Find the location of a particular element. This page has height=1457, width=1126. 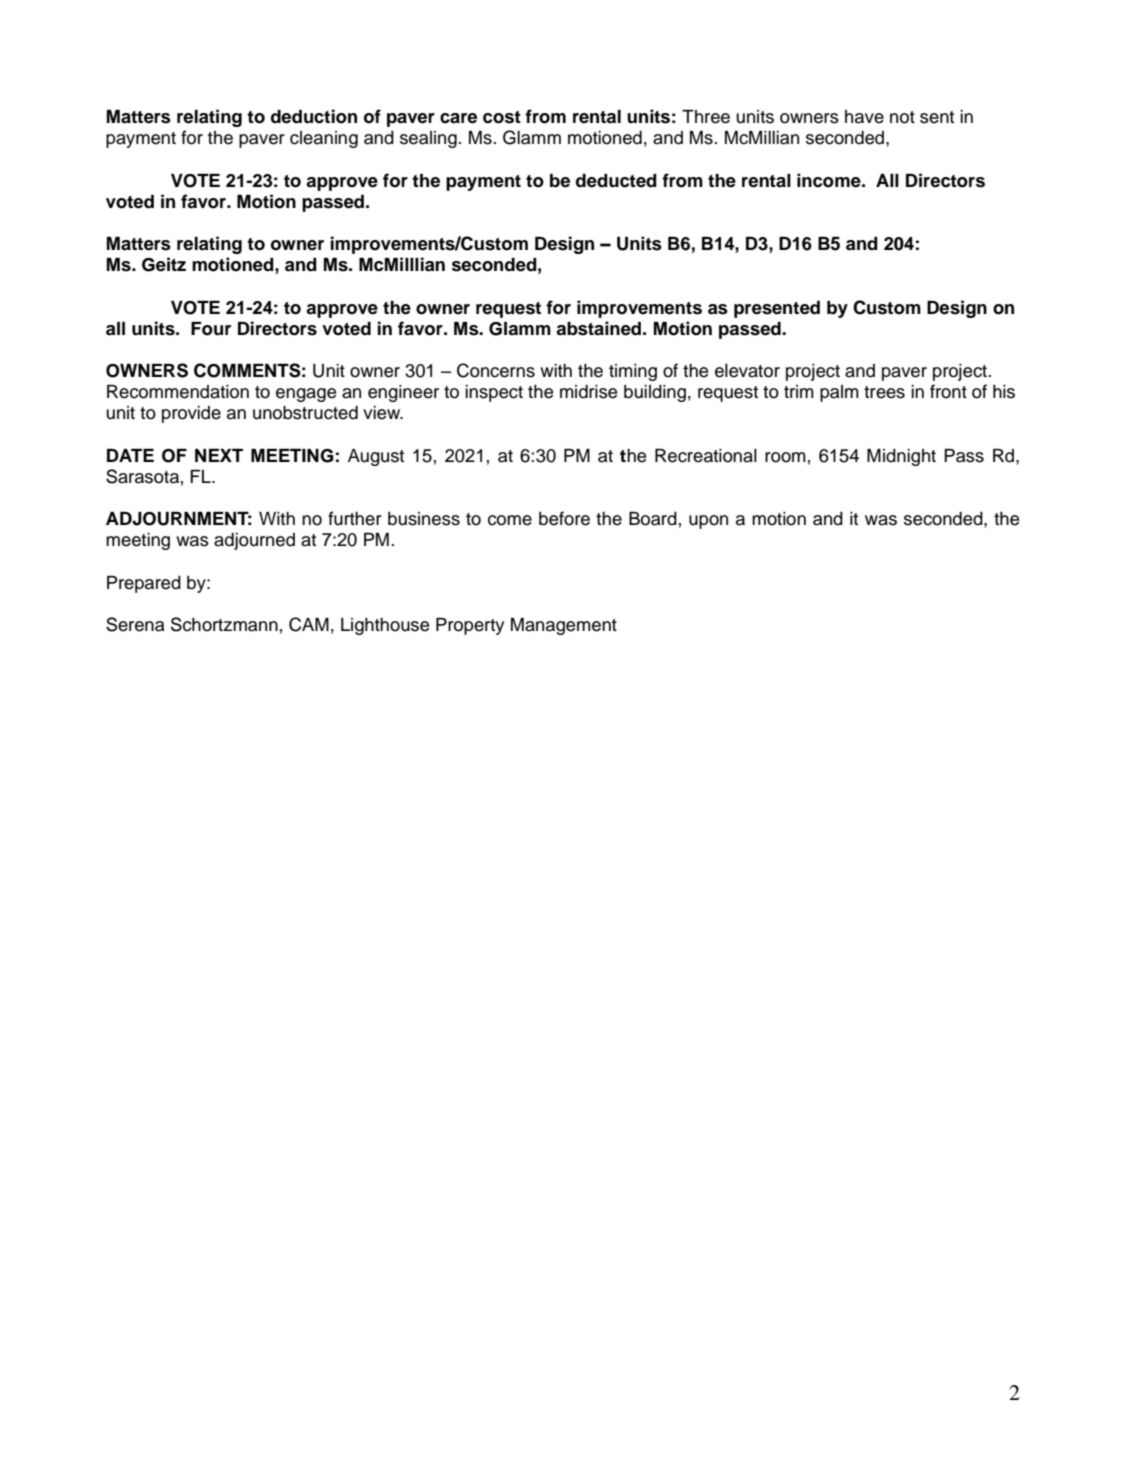

not is located at coordinates (902, 117).
